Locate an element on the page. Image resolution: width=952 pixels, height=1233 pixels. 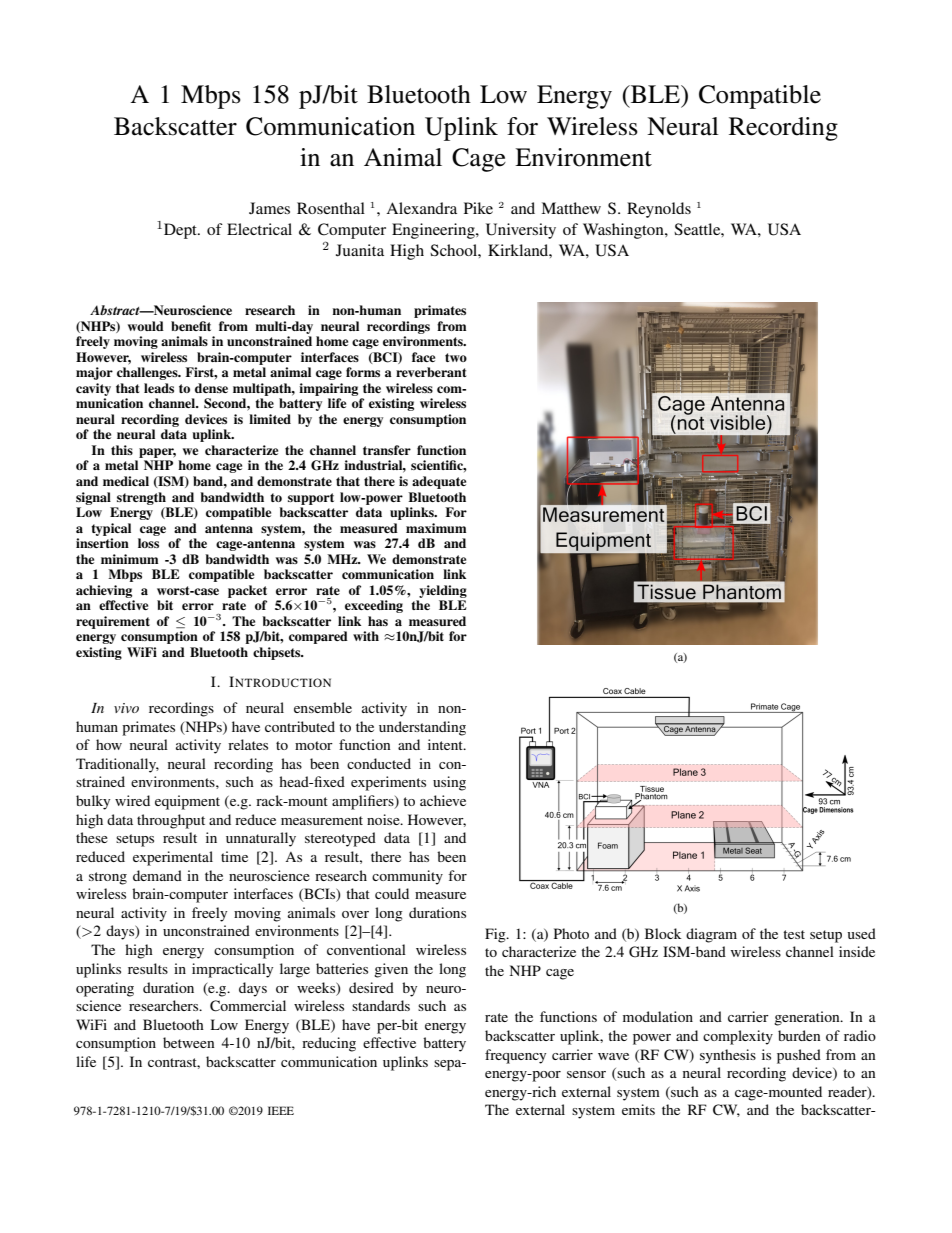
test is located at coordinates (794, 934).
